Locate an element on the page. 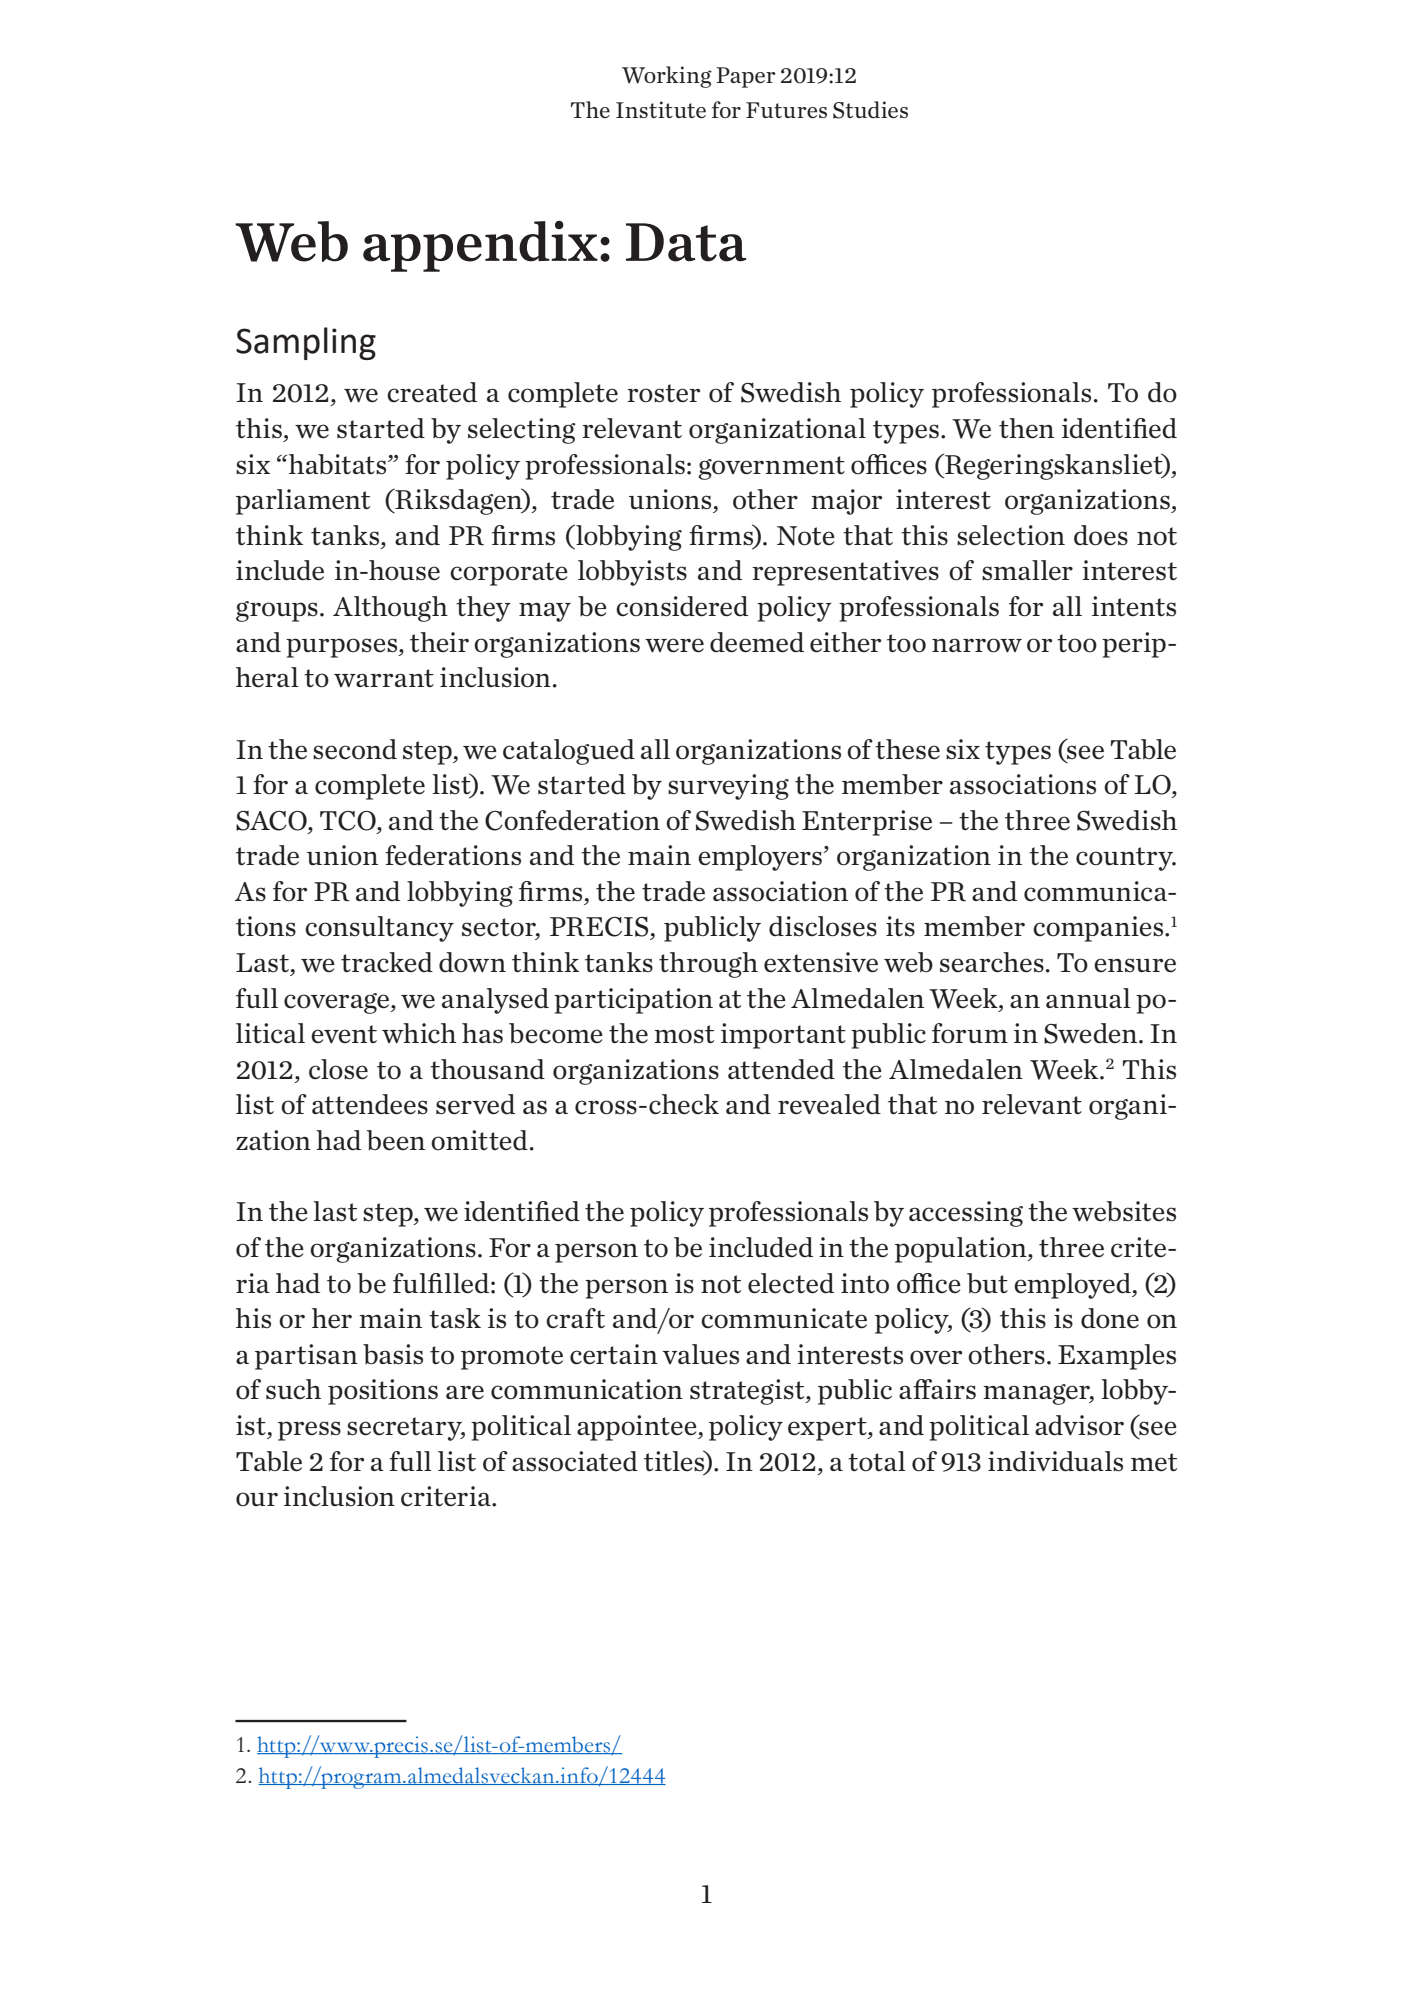  appendix is located at coordinates (480, 246).
